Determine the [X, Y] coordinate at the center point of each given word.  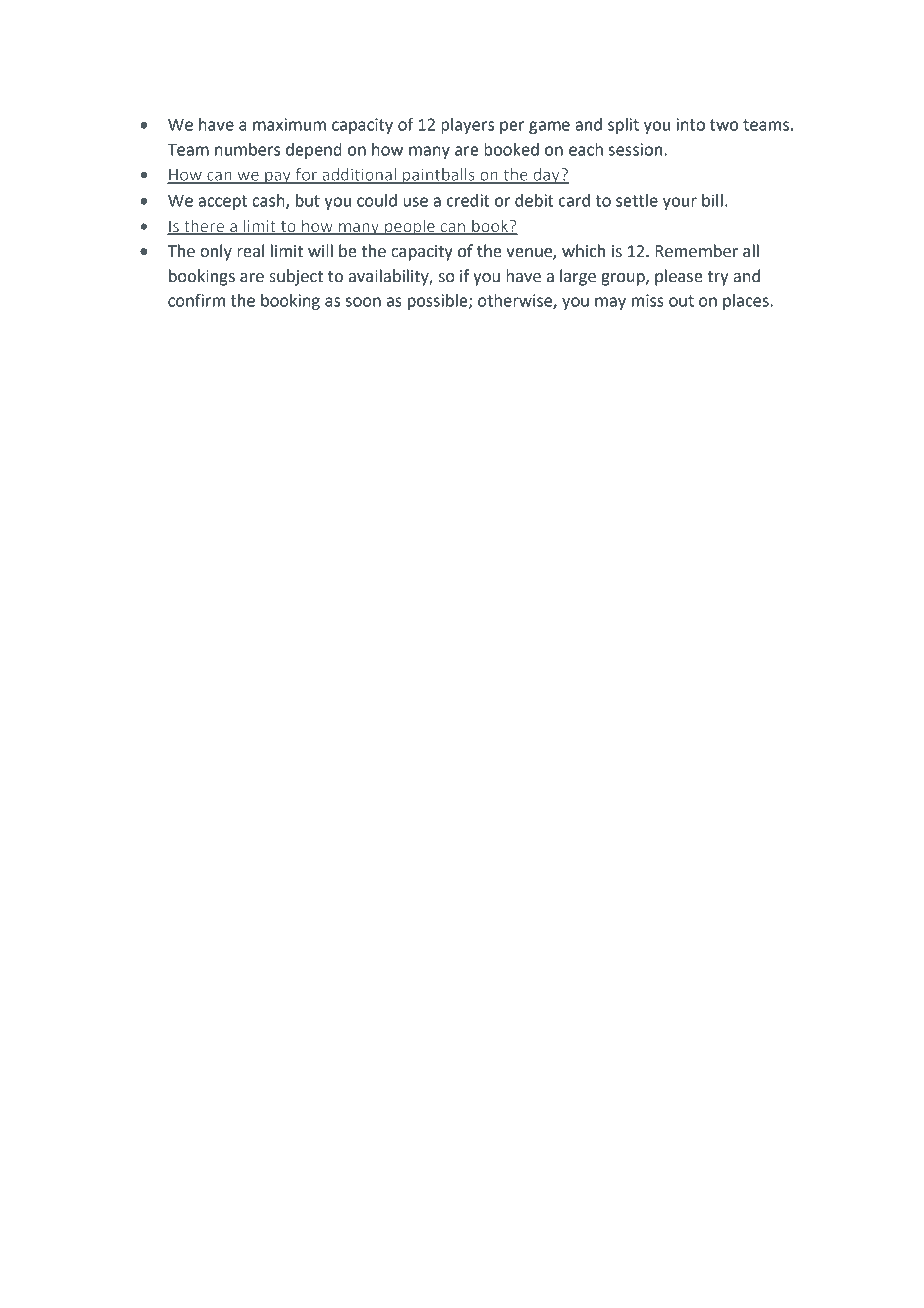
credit [468, 200]
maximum [289, 124]
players [467, 126]
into [691, 124]
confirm [196, 300]
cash [269, 201]
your [680, 203]
